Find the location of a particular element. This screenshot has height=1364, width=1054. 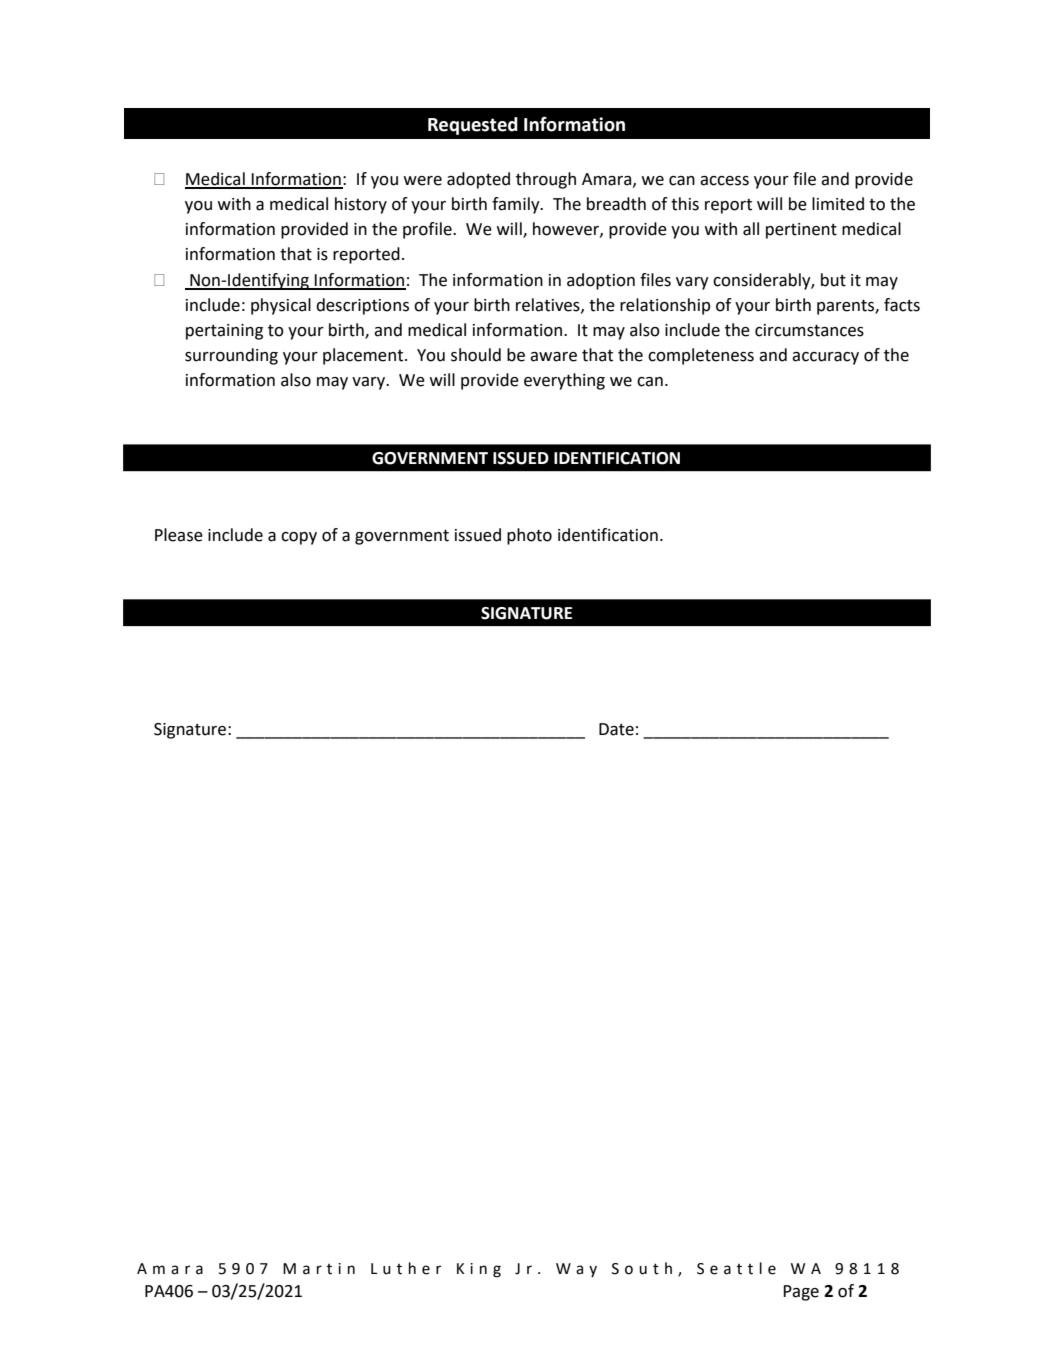

photo is located at coordinates (529, 536).
